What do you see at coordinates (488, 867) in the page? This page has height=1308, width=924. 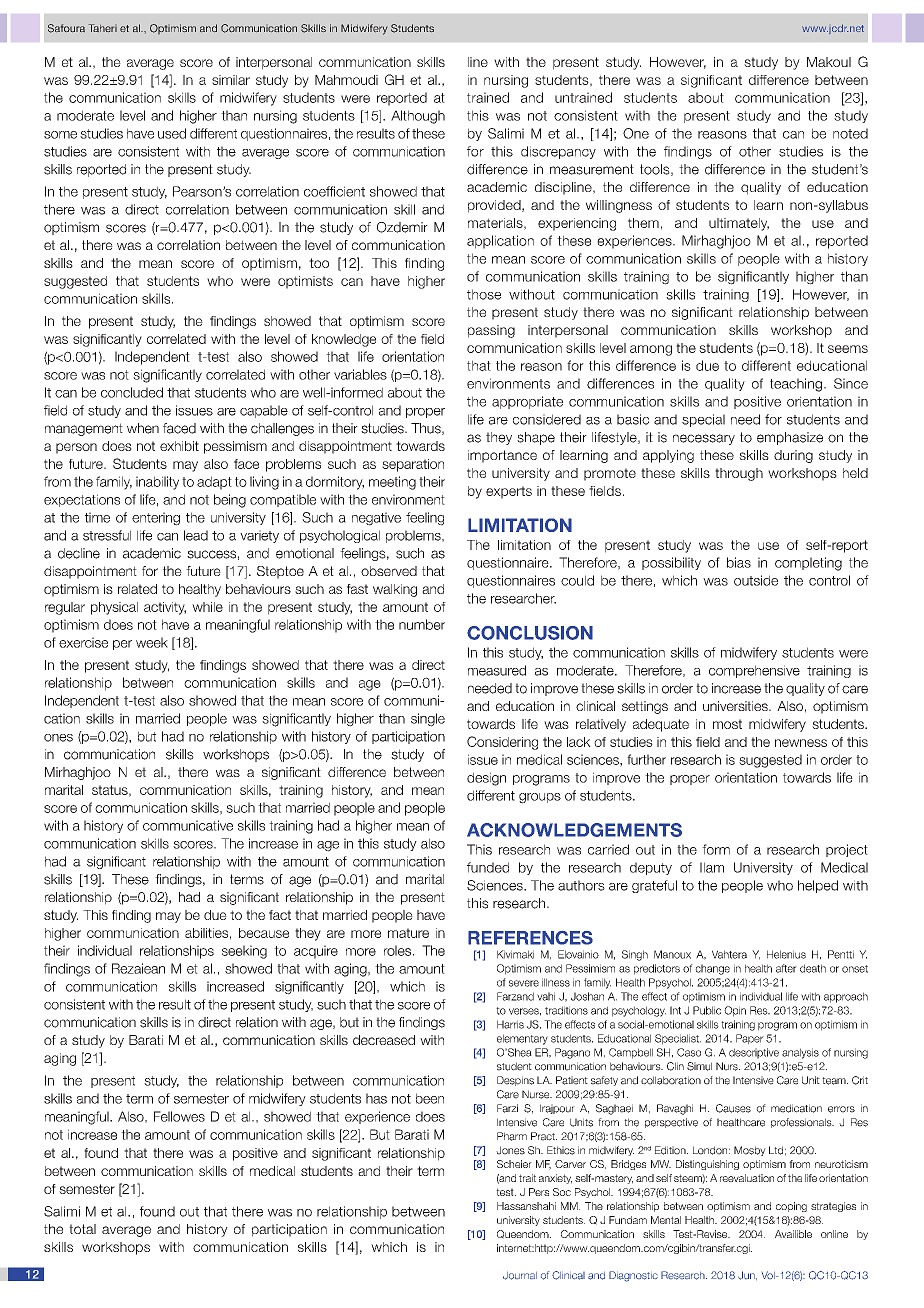 I see `funded` at bounding box center [488, 867].
